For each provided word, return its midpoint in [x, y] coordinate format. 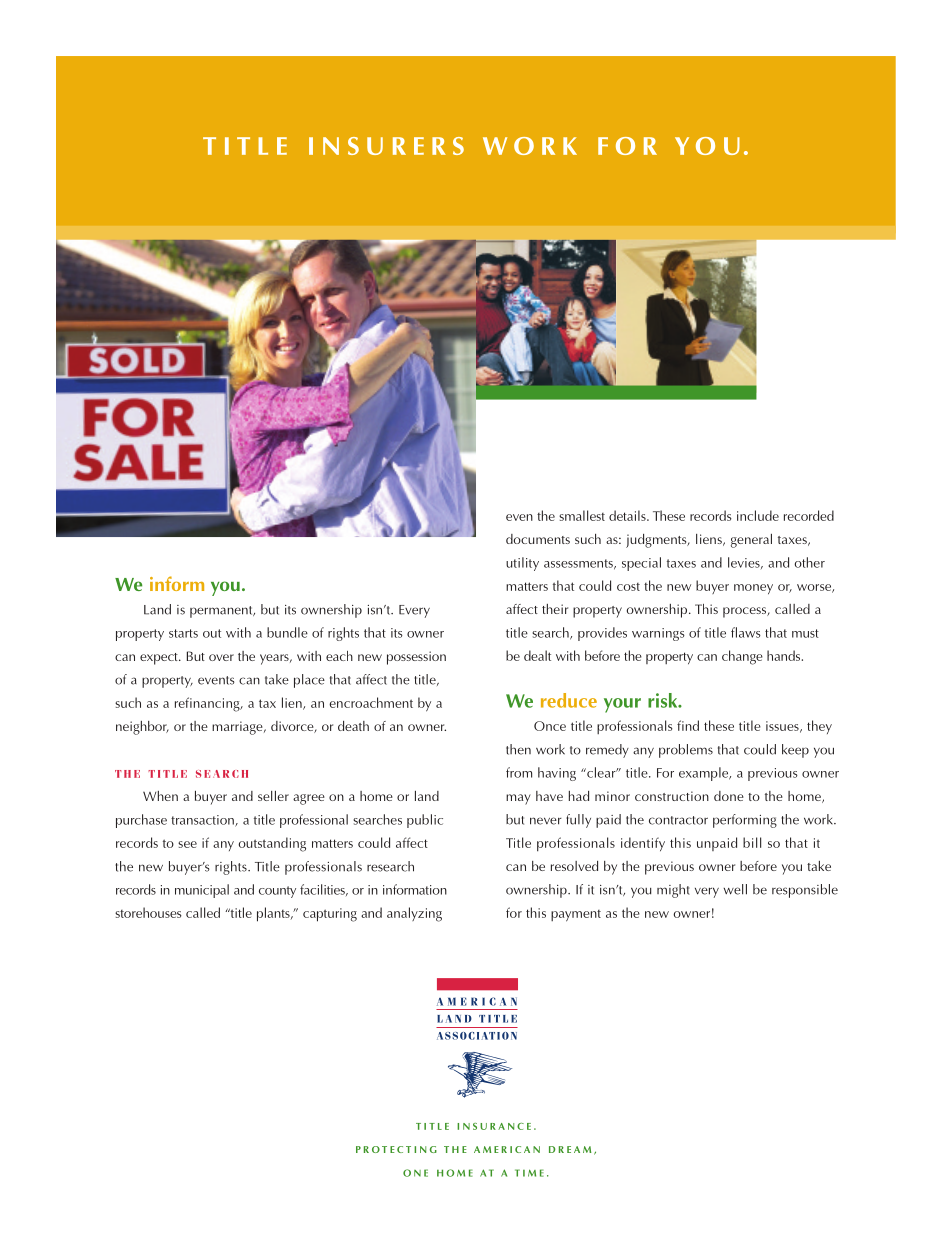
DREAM [570, 1149]
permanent [222, 612]
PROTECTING [396, 1149]
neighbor [142, 728]
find [688, 725]
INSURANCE [494, 1126]
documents [538, 539]
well [735, 889]
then [518, 749]
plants [274, 914]
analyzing [414, 914]
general [751, 541]
